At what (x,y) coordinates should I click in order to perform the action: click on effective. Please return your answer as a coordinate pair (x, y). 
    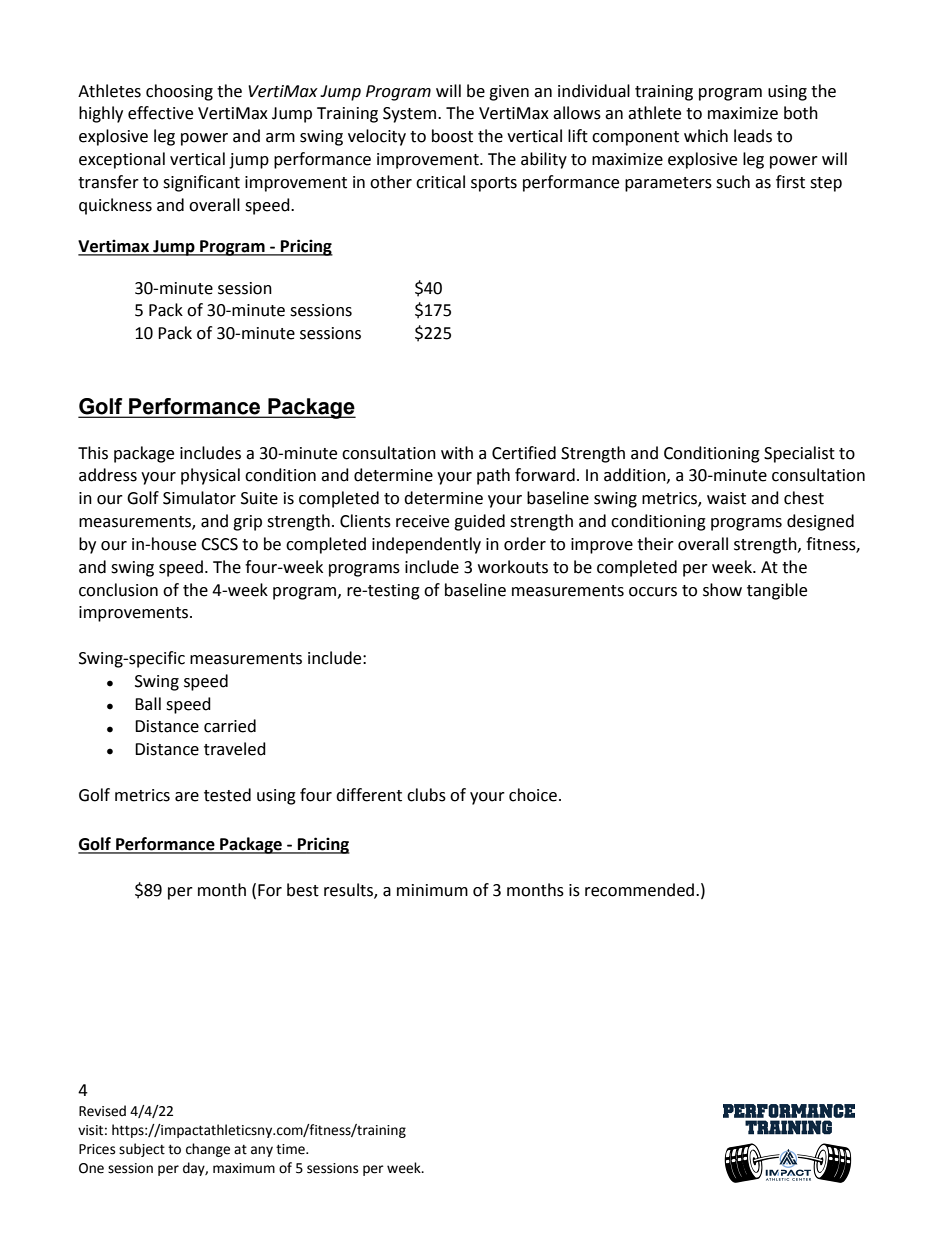
    Looking at the image, I should click on (160, 113).
